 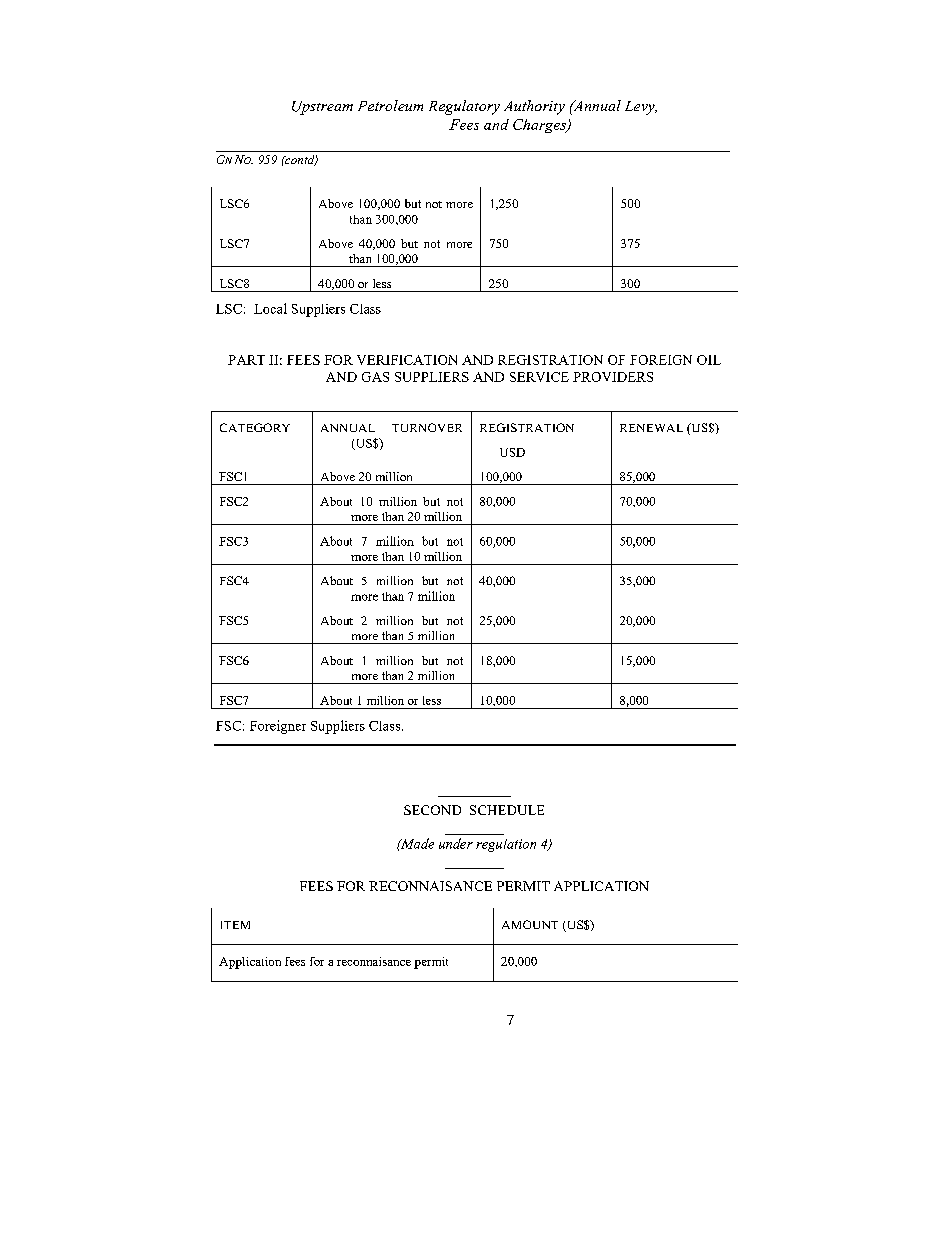 I want to click on Regulatory, so click(x=464, y=107).
